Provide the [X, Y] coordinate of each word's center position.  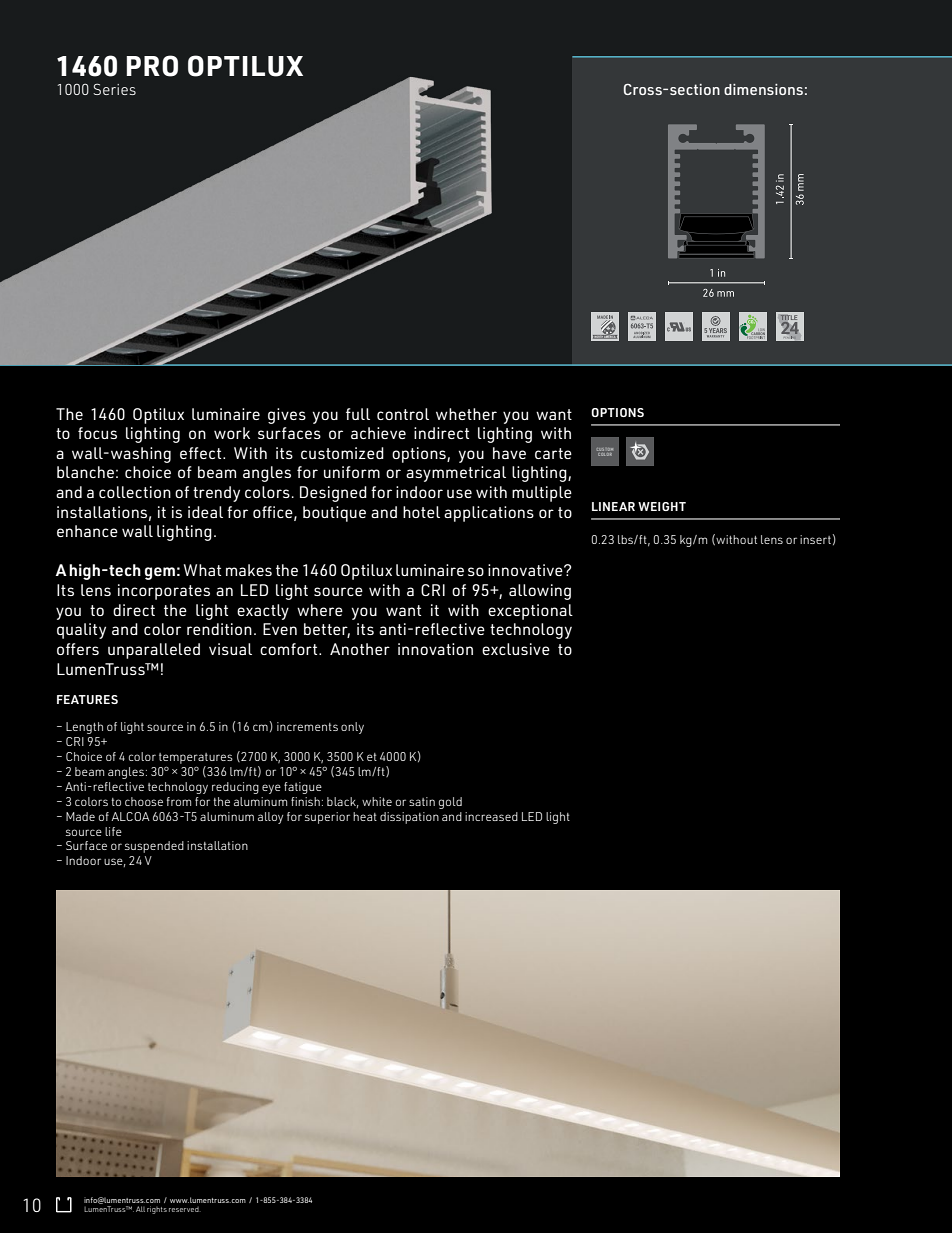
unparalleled [154, 651]
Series [114, 89]
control [403, 414]
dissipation [409, 818]
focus [97, 433]
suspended [154, 847]
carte [553, 453]
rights [157, 1210]
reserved [185, 1209]
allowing [540, 592]
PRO [152, 66]
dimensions [763, 89]
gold [450, 803]
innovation [435, 649]
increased [491, 816]
